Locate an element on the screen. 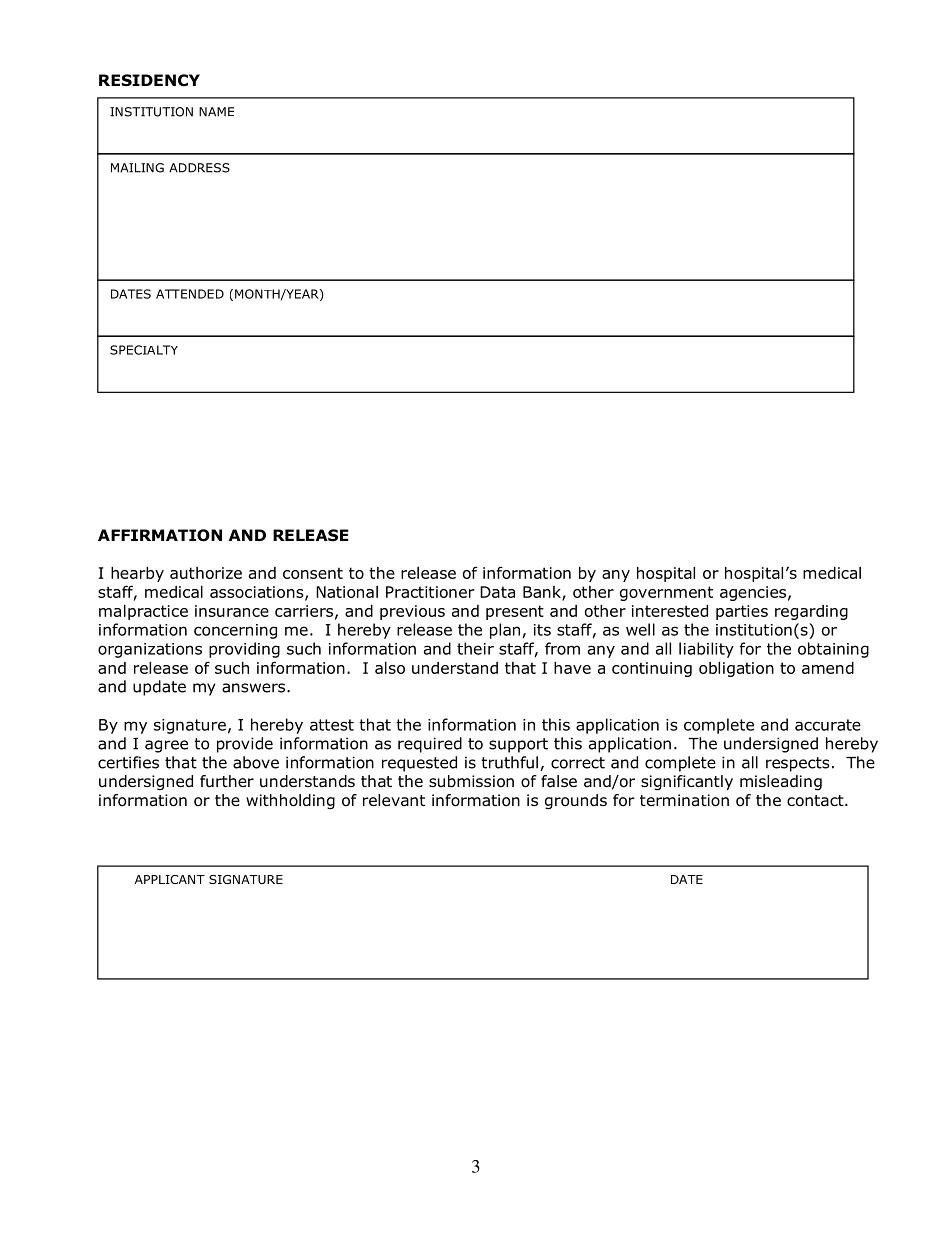  government is located at coordinates (666, 593).
